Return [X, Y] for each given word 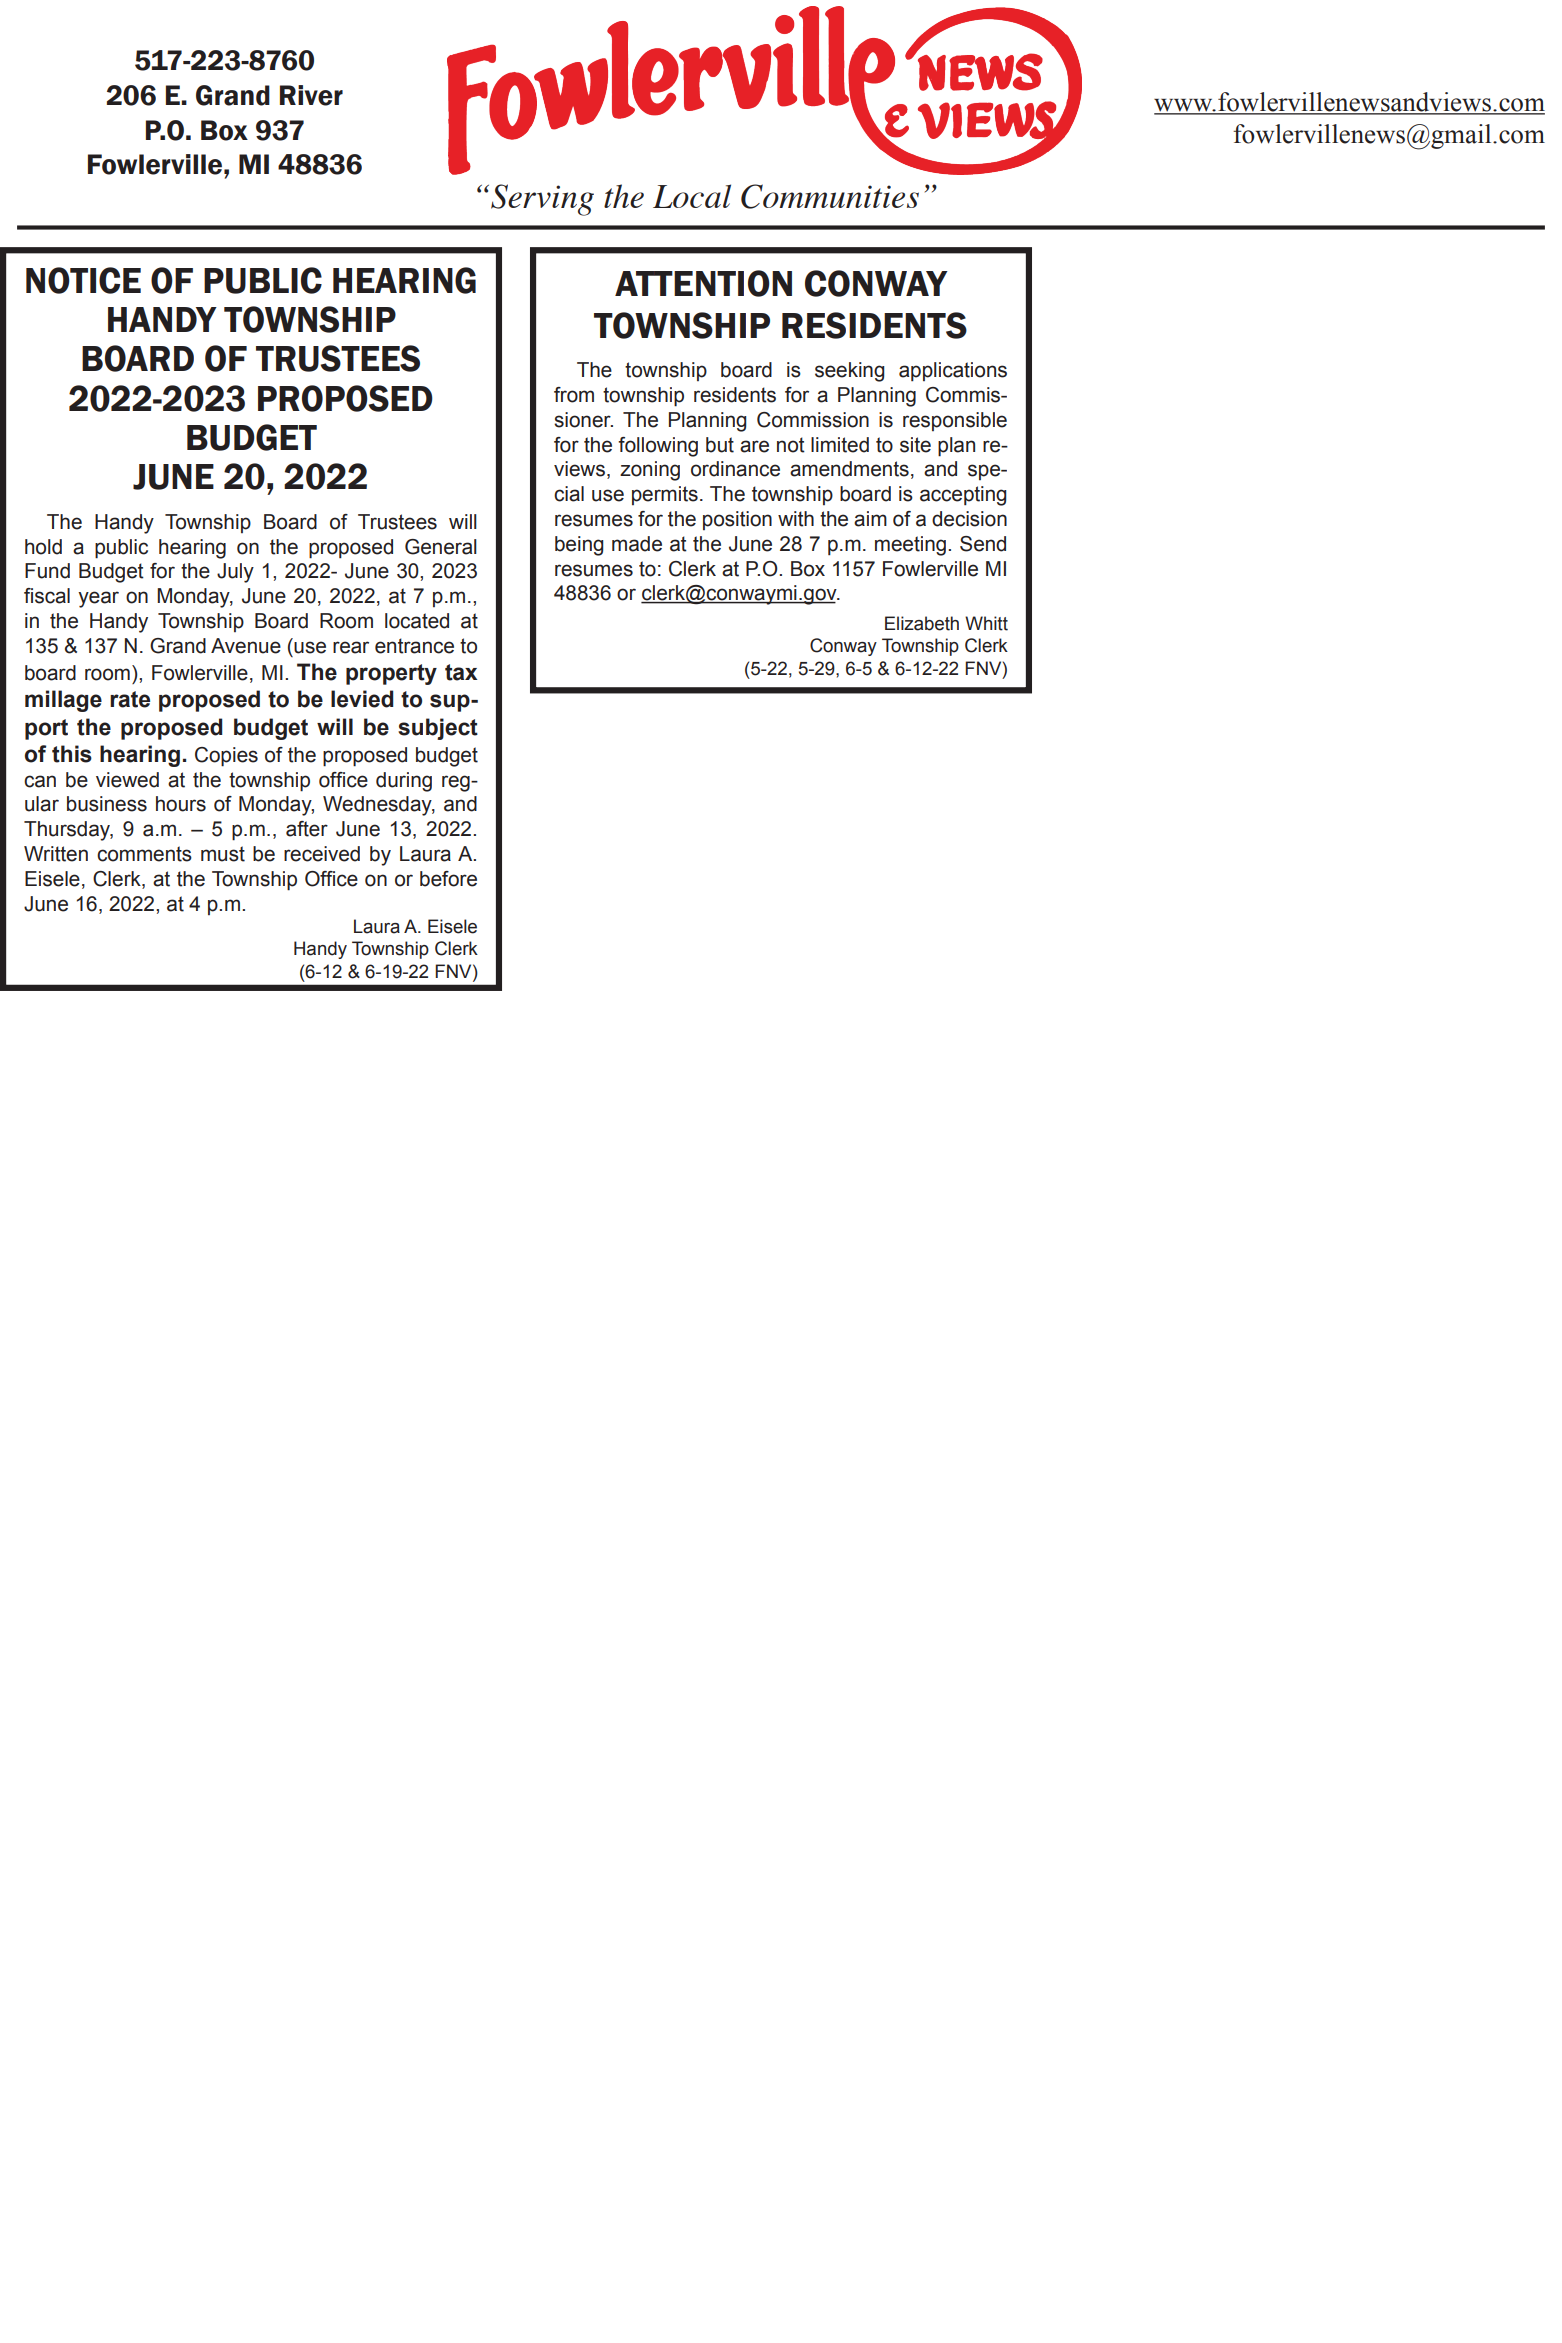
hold [43, 547]
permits [665, 495]
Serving [542, 200]
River [311, 95]
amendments [849, 469]
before [448, 879]
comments [144, 854]
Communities [830, 196]
